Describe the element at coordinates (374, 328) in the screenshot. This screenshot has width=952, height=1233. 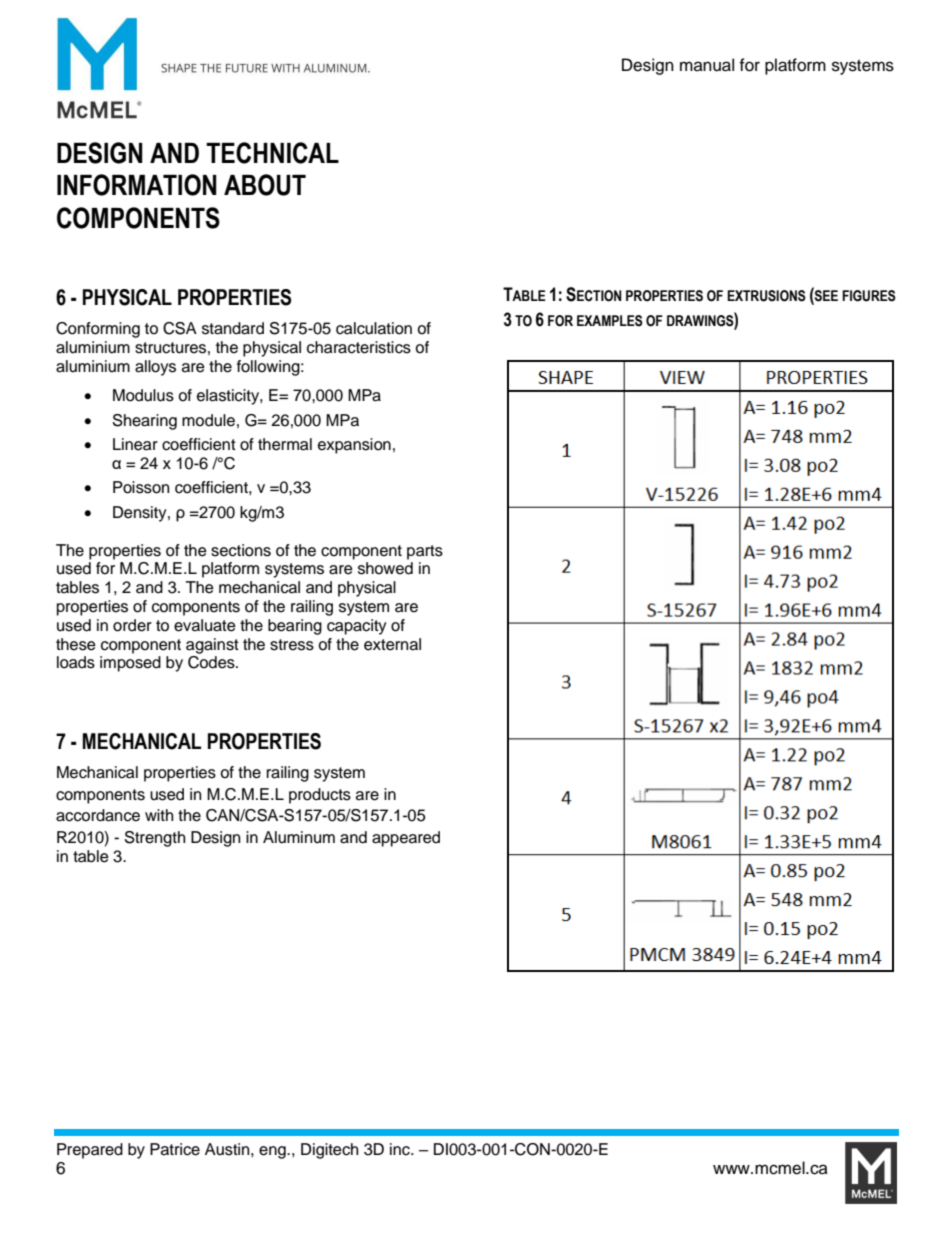
I see `calculation` at that location.
